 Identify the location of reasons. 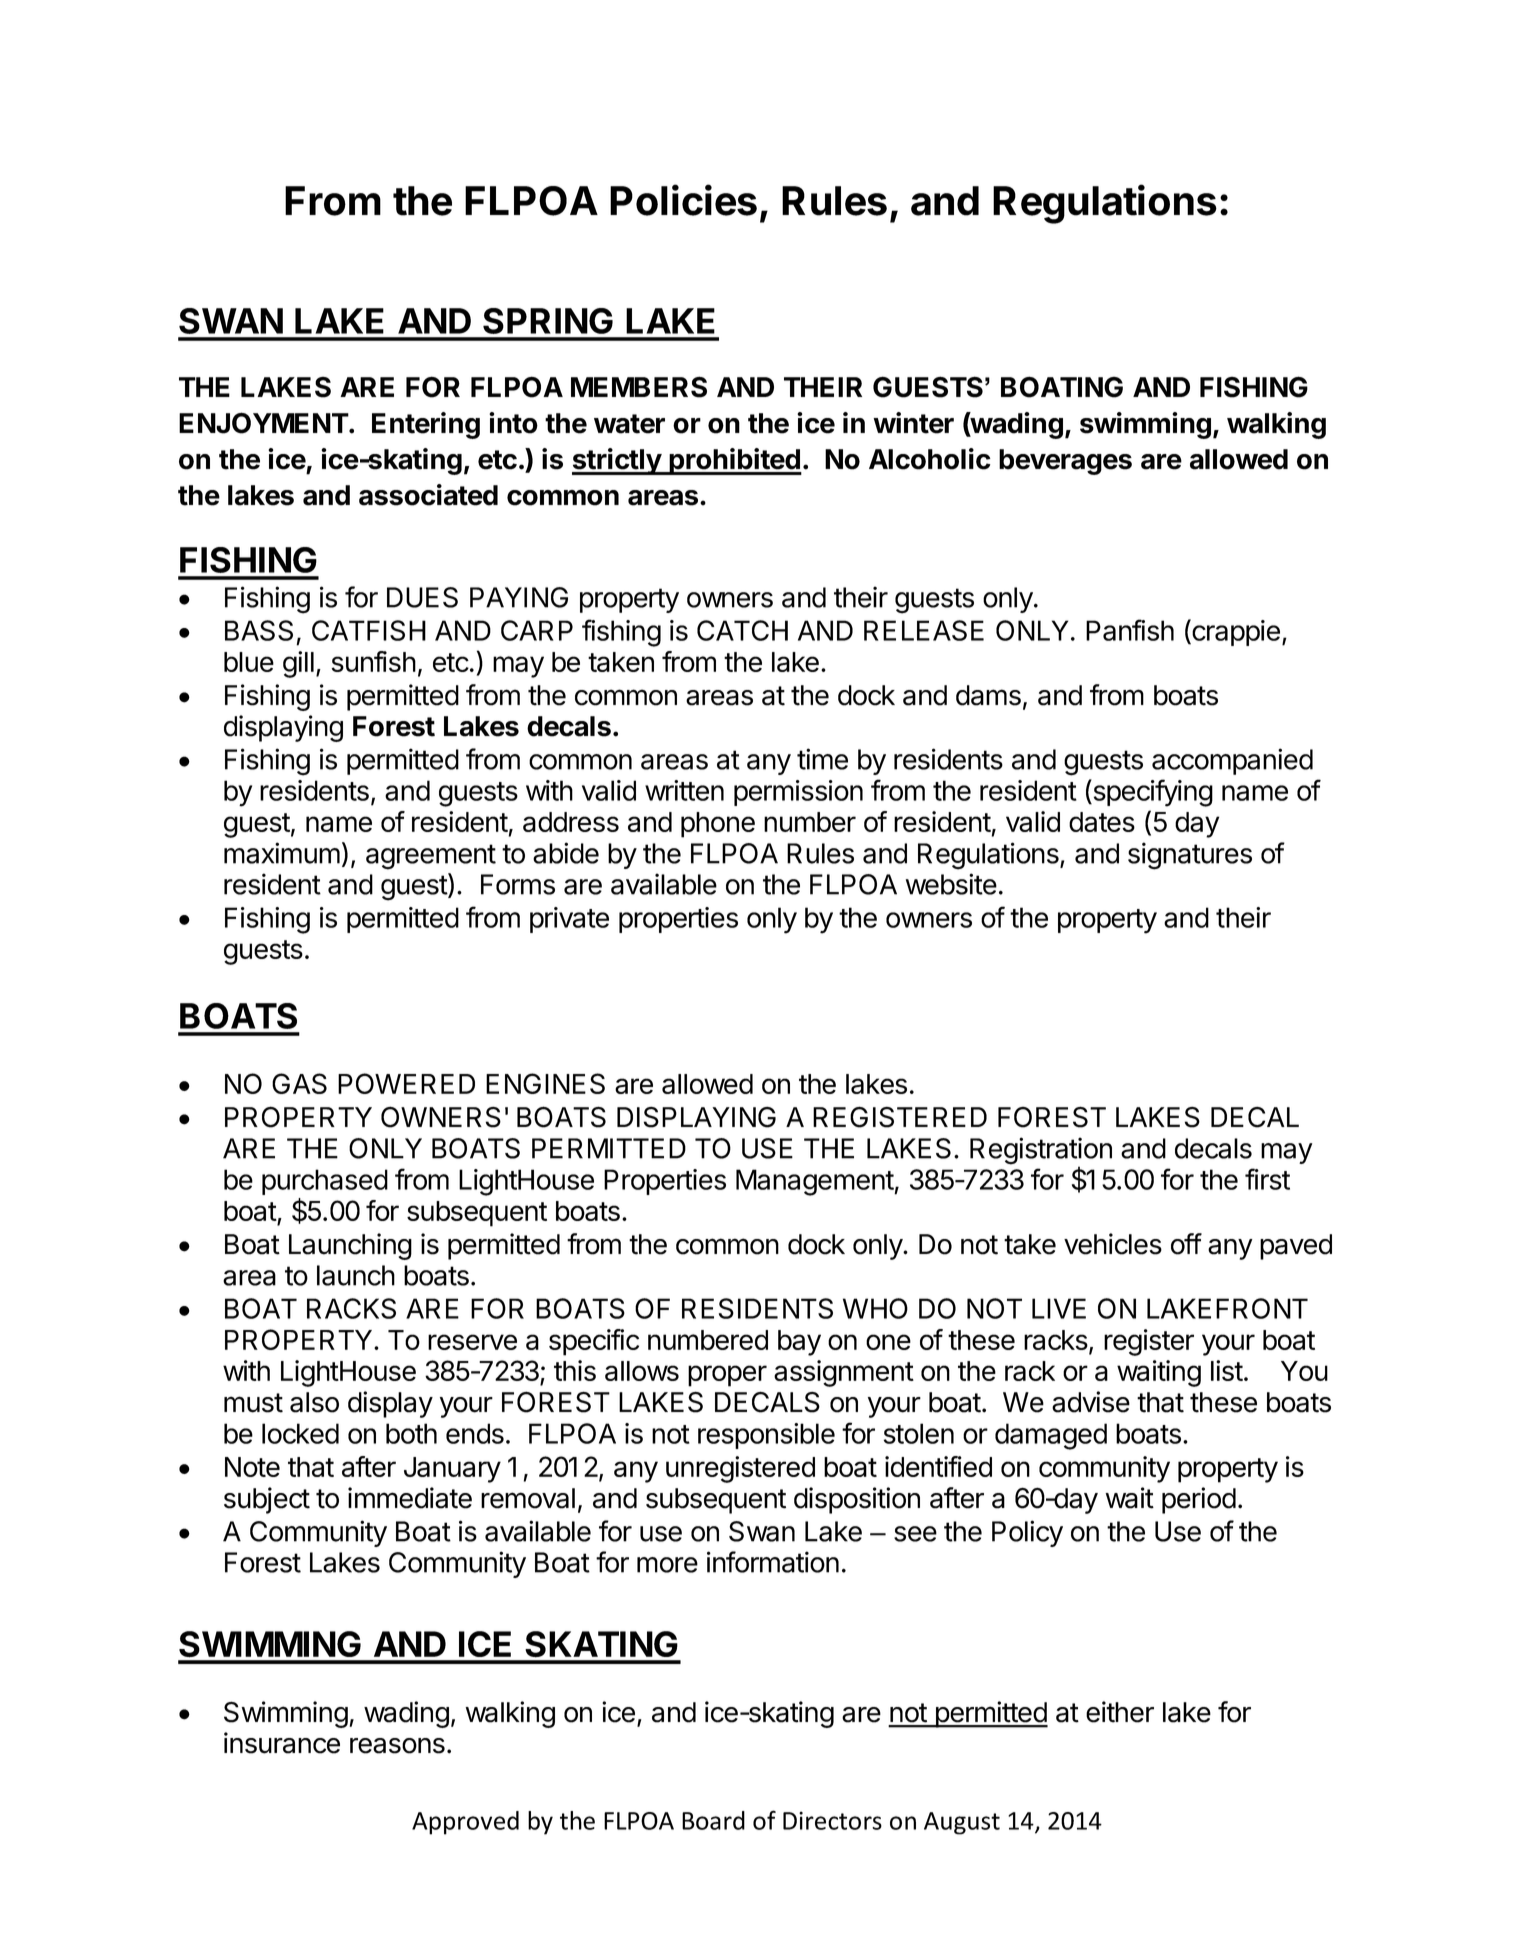
(397, 1746).
